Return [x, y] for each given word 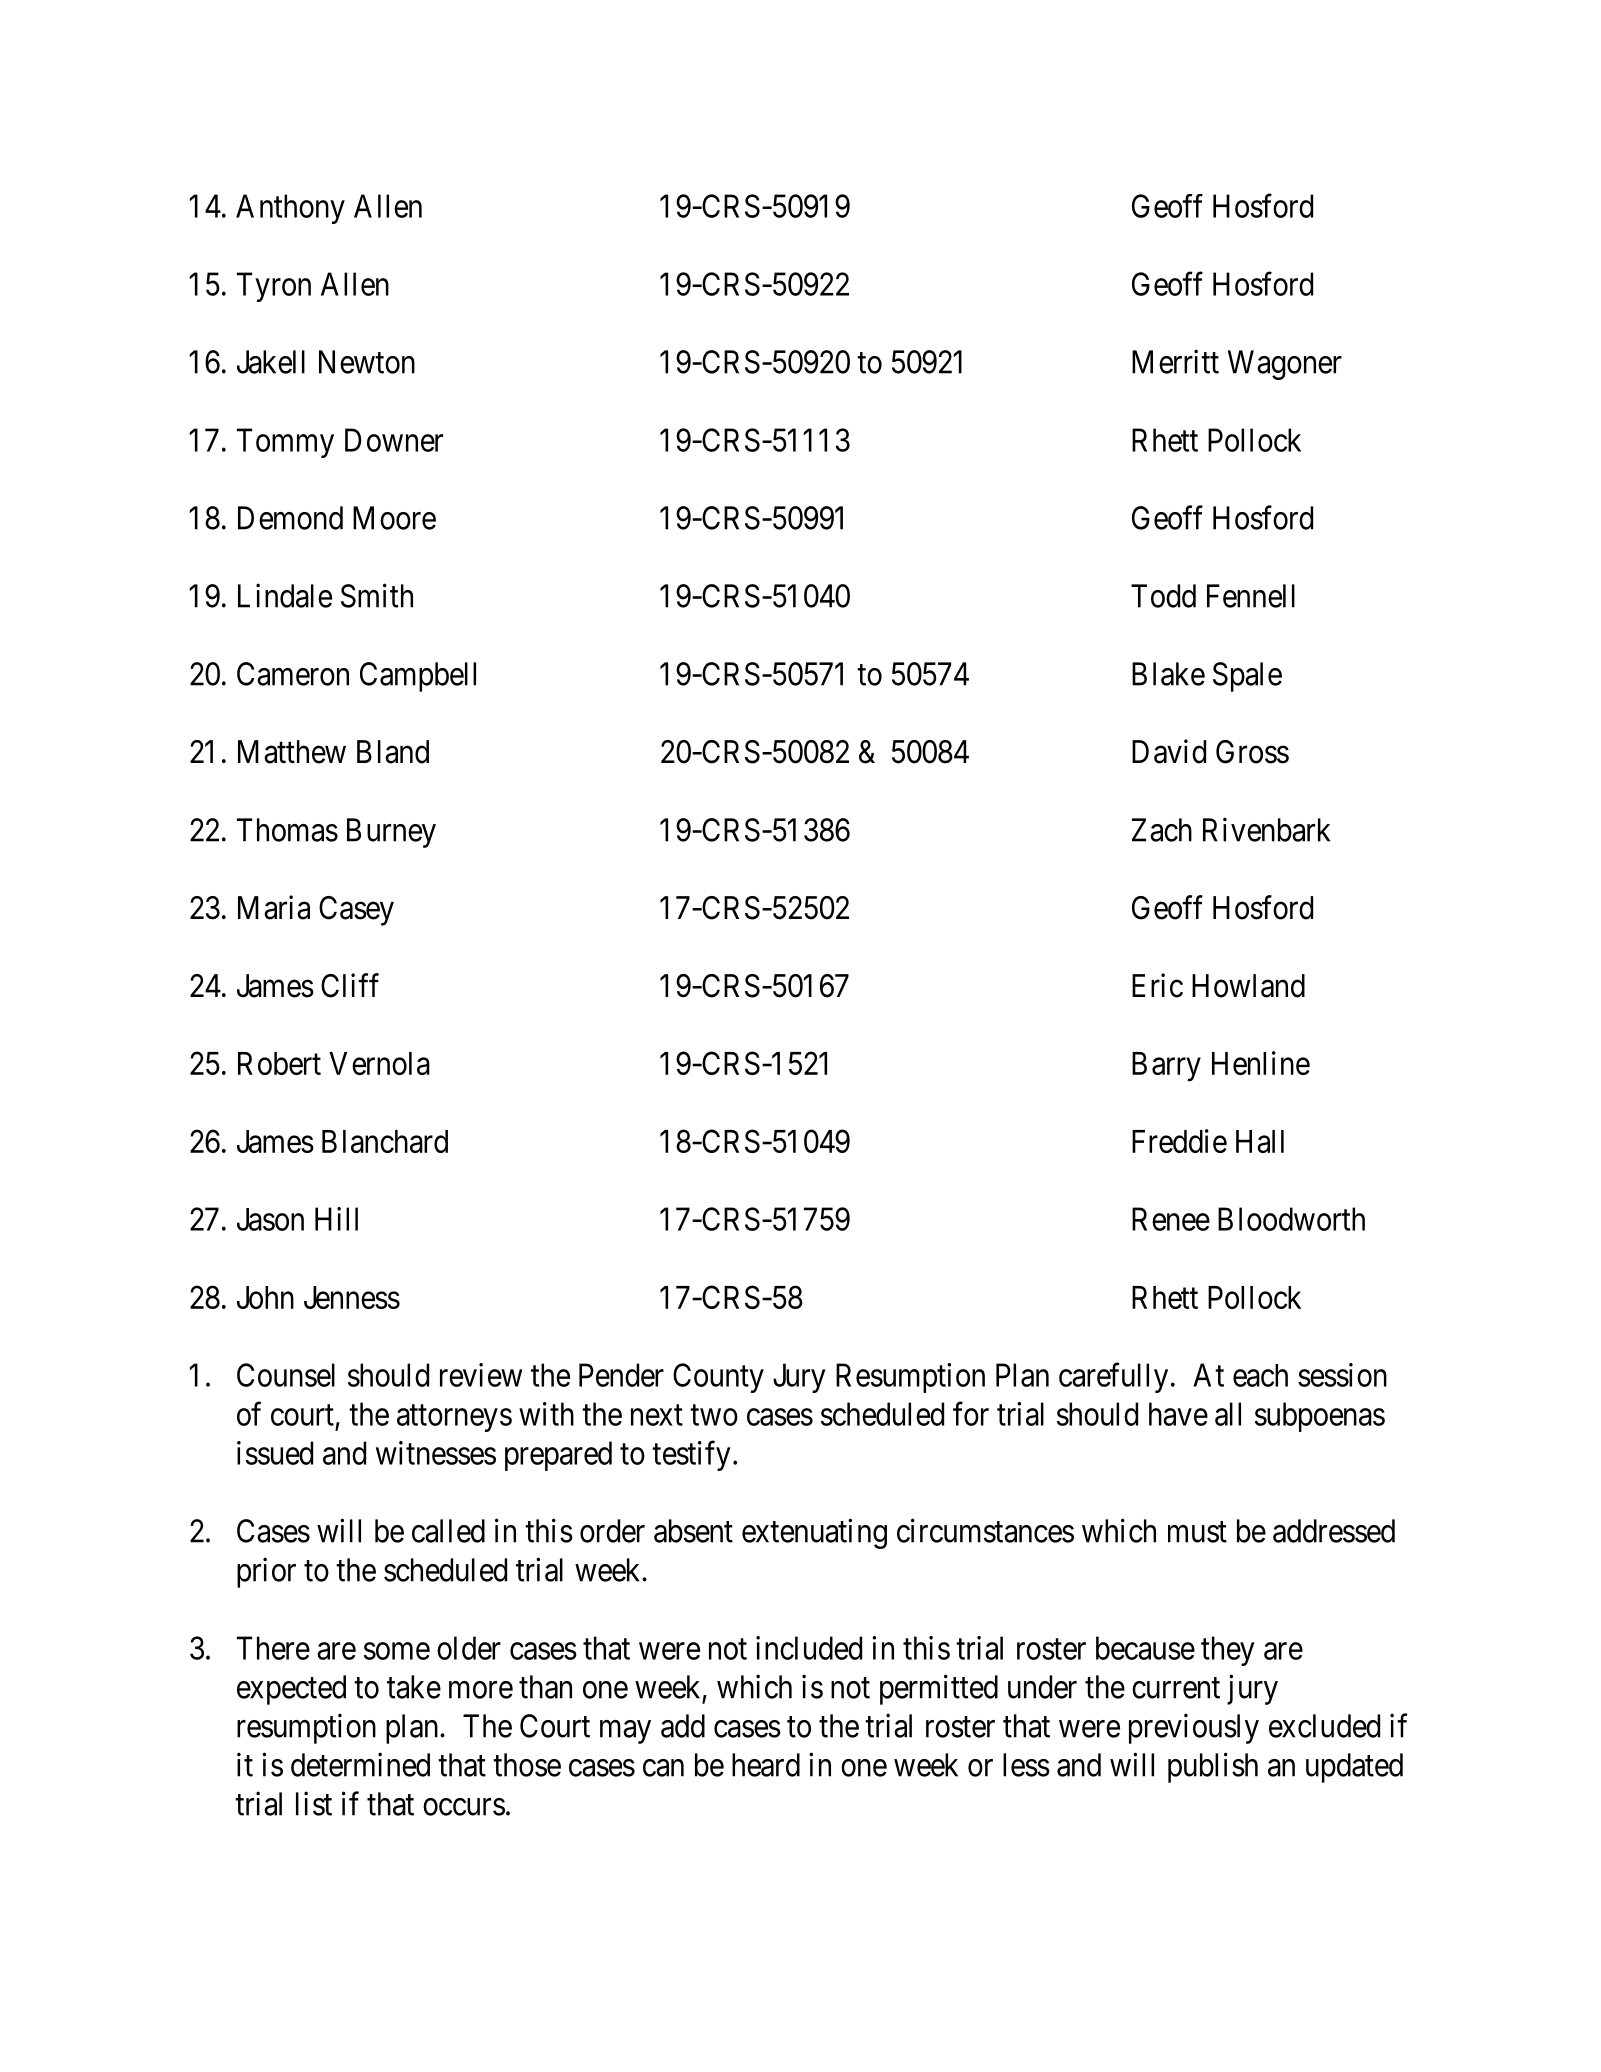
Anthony [290, 209]
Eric [1157, 985]
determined [360, 1764]
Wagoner [1285, 365]
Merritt [1175, 361]
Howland [1248, 986]
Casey [356, 911]
